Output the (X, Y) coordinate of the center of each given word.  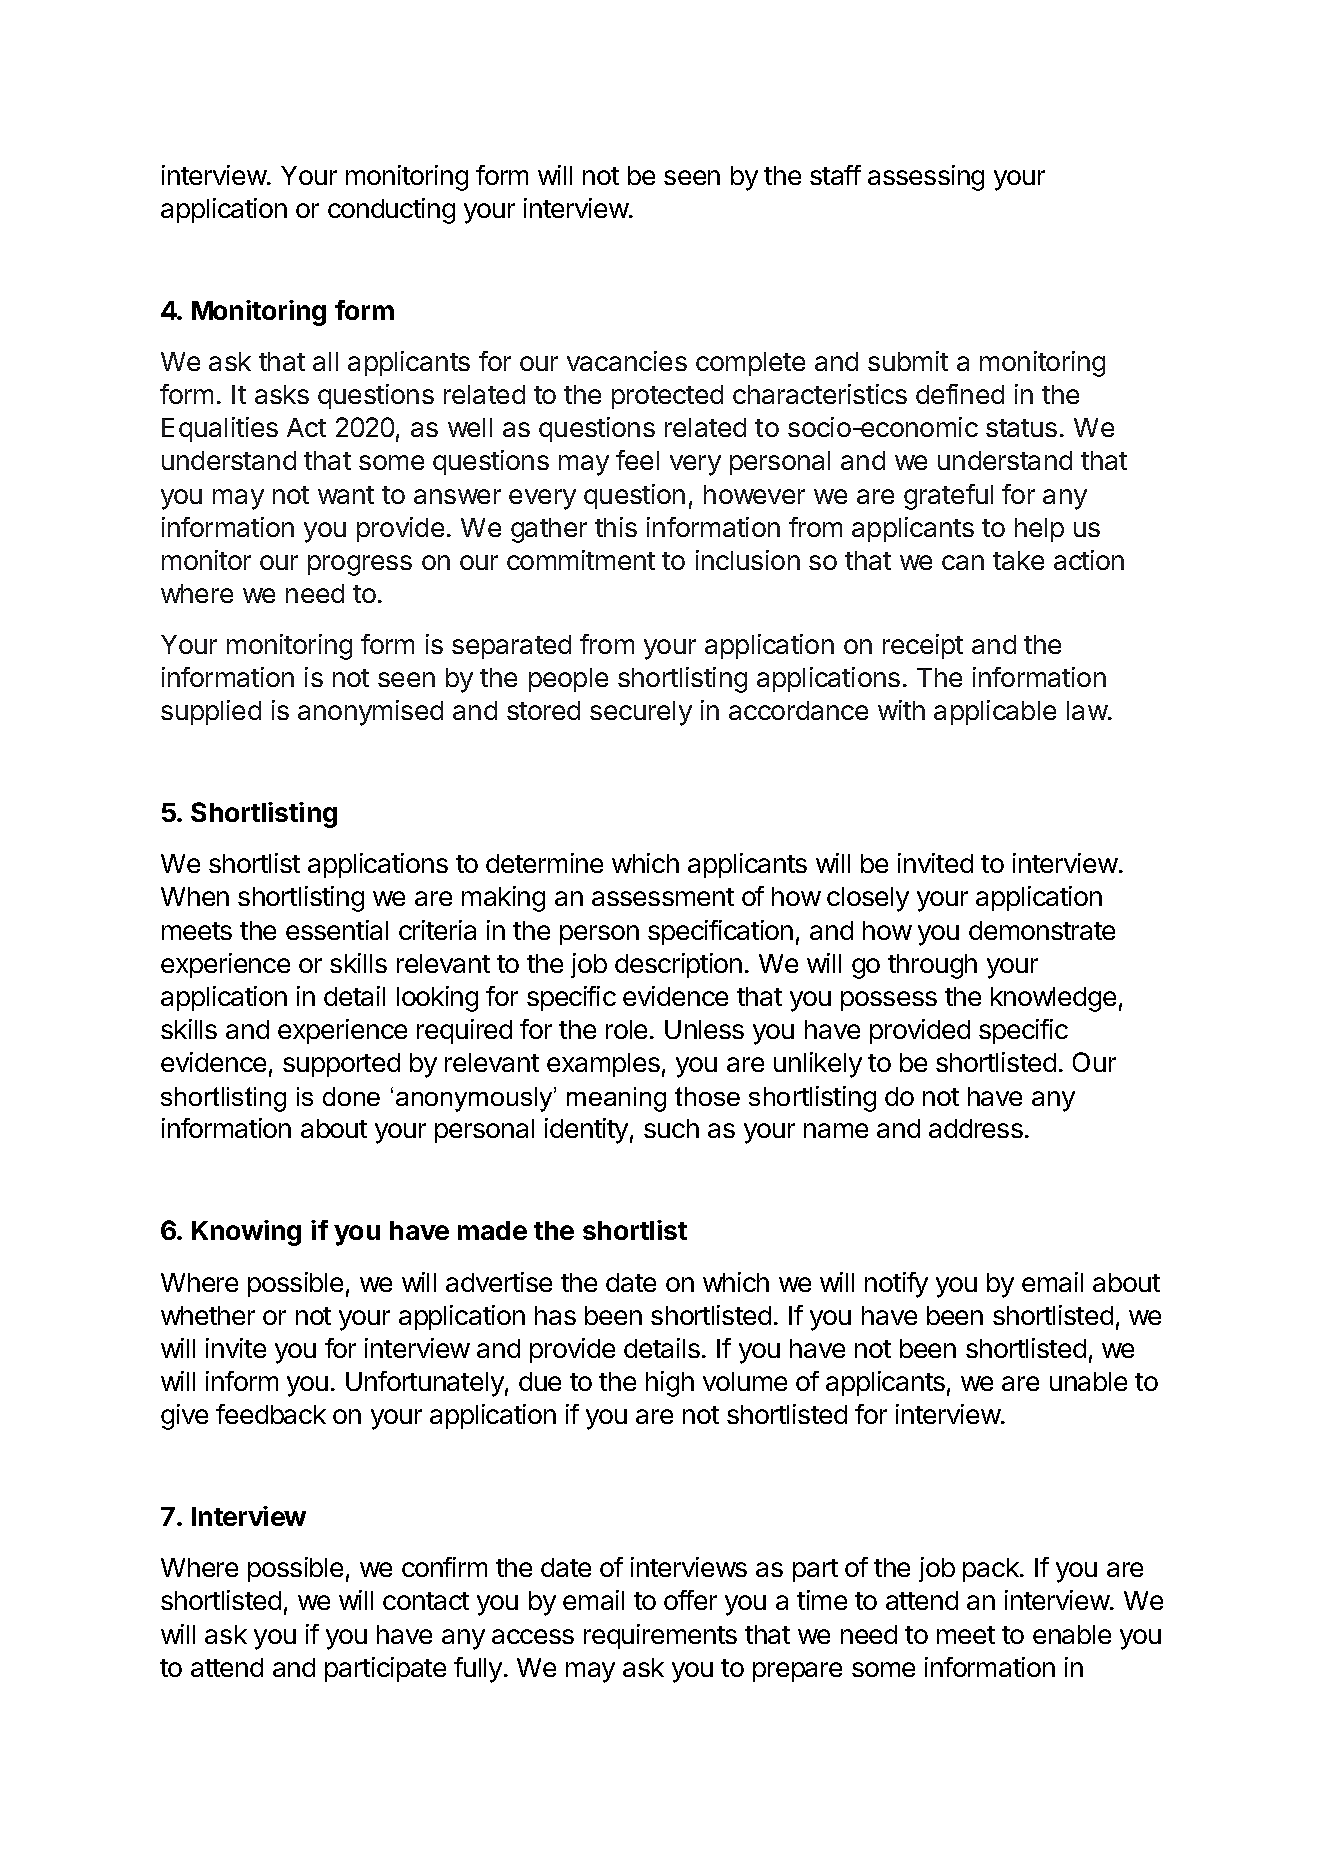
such (671, 1128)
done (351, 1096)
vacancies (627, 361)
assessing (926, 178)
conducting (391, 211)
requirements (660, 1636)
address (976, 1128)
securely (641, 713)
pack (992, 1570)
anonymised (370, 713)
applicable (995, 712)
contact (426, 1601)
